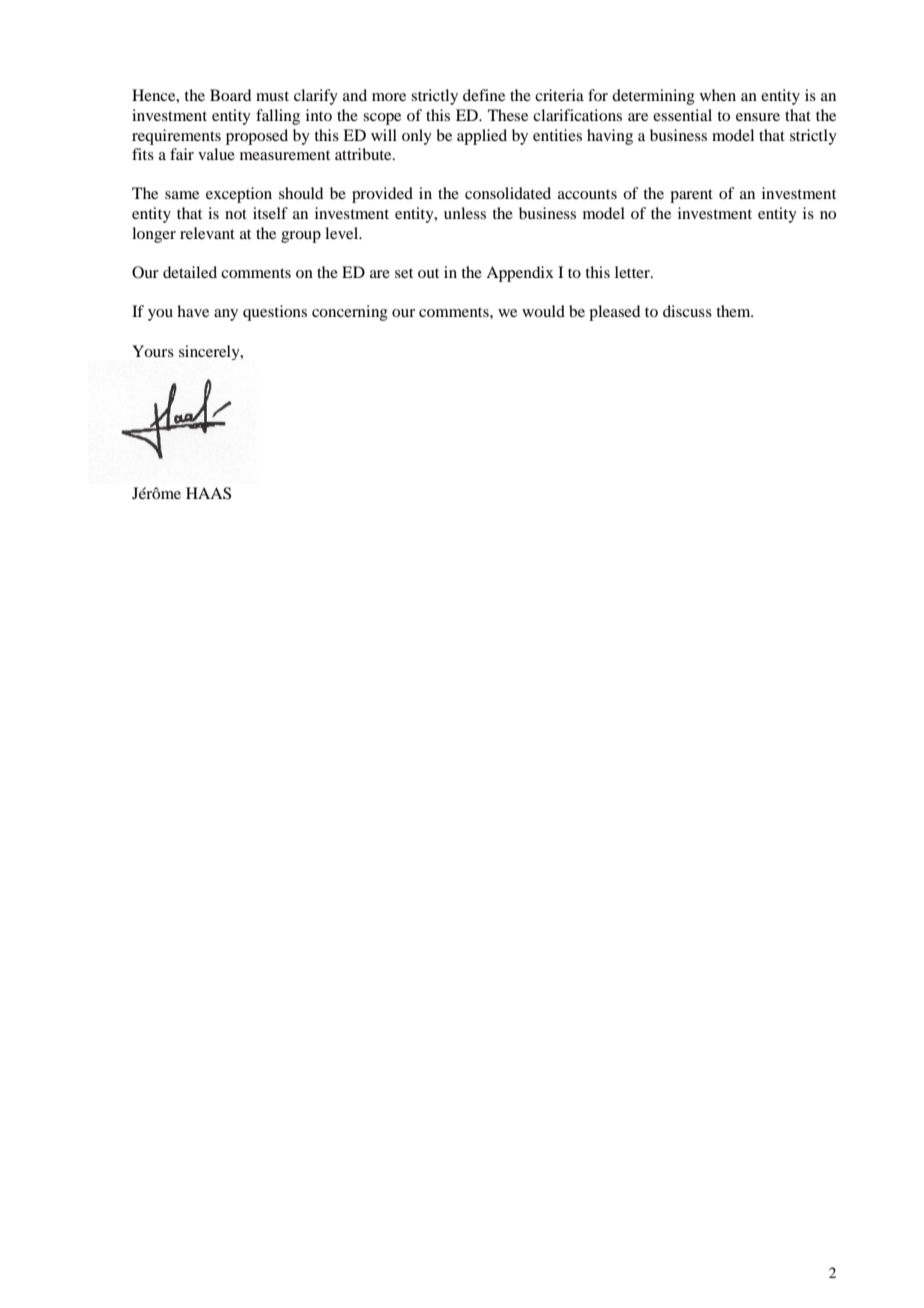 This image has width=924, height=1308. I want to click on define, so click(484, 95).
